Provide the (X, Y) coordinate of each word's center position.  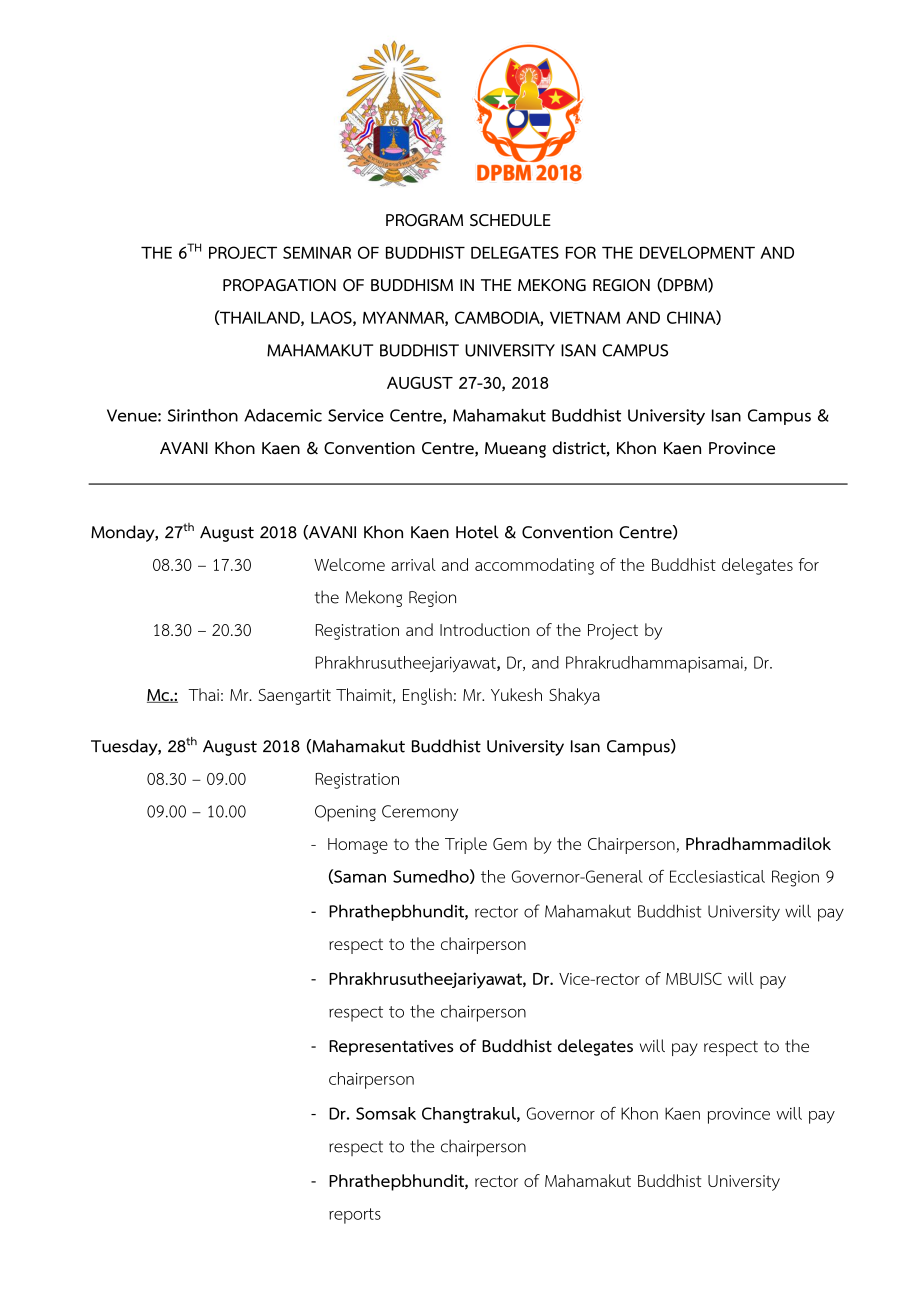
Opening (345, 813)
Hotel (477, 532)
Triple (466, 845)
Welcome (349, 564)
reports (355, 1216)
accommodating (534, 566)
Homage (358, 846)
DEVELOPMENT (697, 252)
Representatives (391, 1048)
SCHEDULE (510, 220)
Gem (510, 844)
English (427, 696)
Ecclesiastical (717, 876)
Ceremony (420, 813)
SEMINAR (317, 252)
